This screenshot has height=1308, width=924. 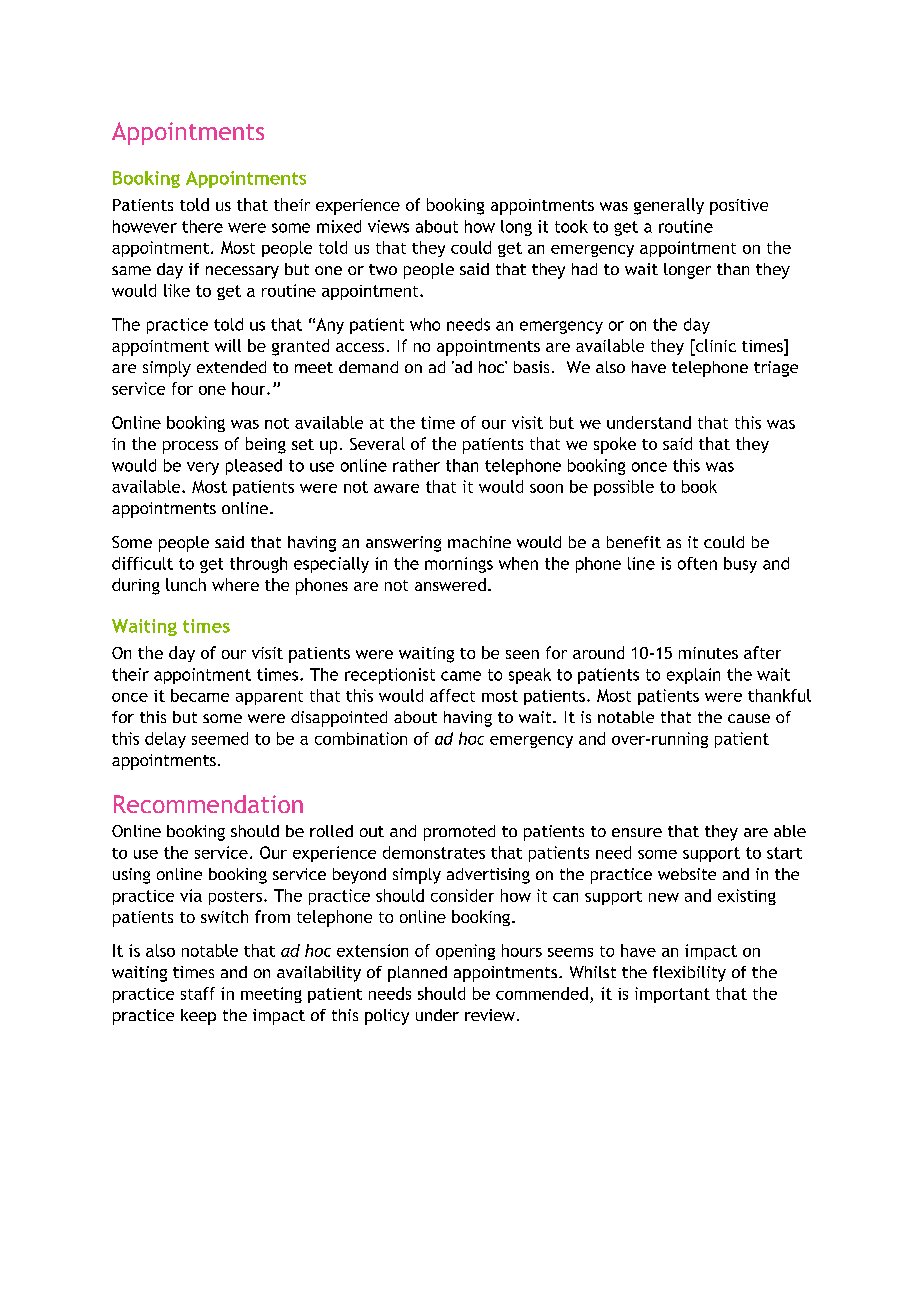 What do you see at coordinates (208, 804) in the screenshot?
I see `Recommendation` at bounding box center [208, 804].
